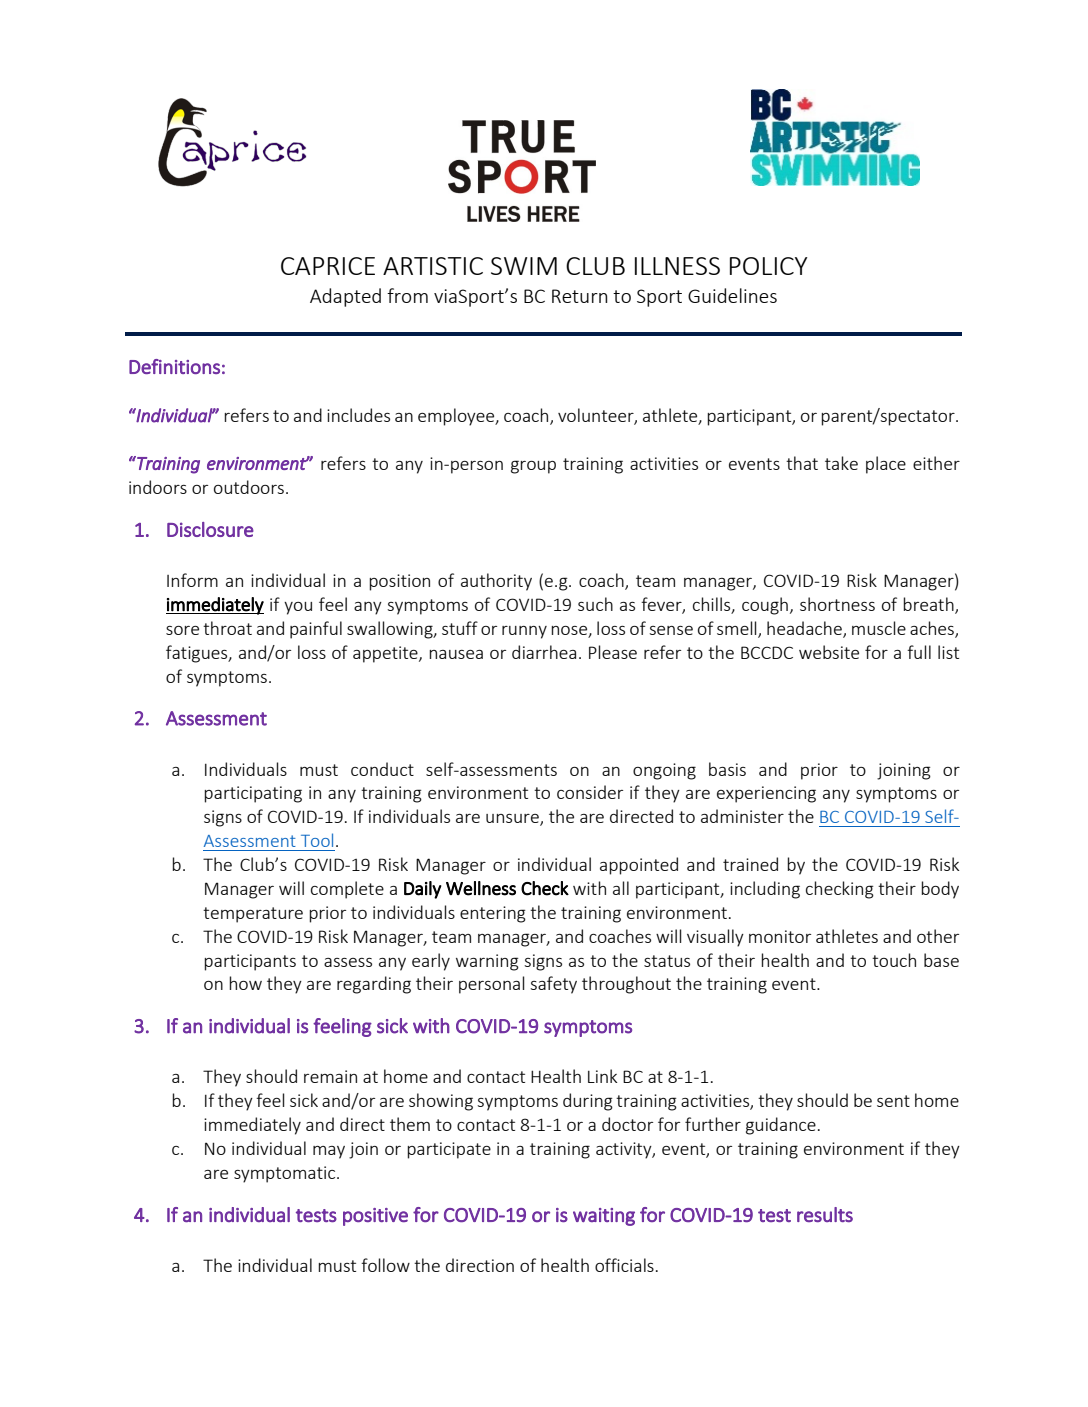 The height and width of the page is (1407, 1088). I want to click on touch, so click(894, 960).
